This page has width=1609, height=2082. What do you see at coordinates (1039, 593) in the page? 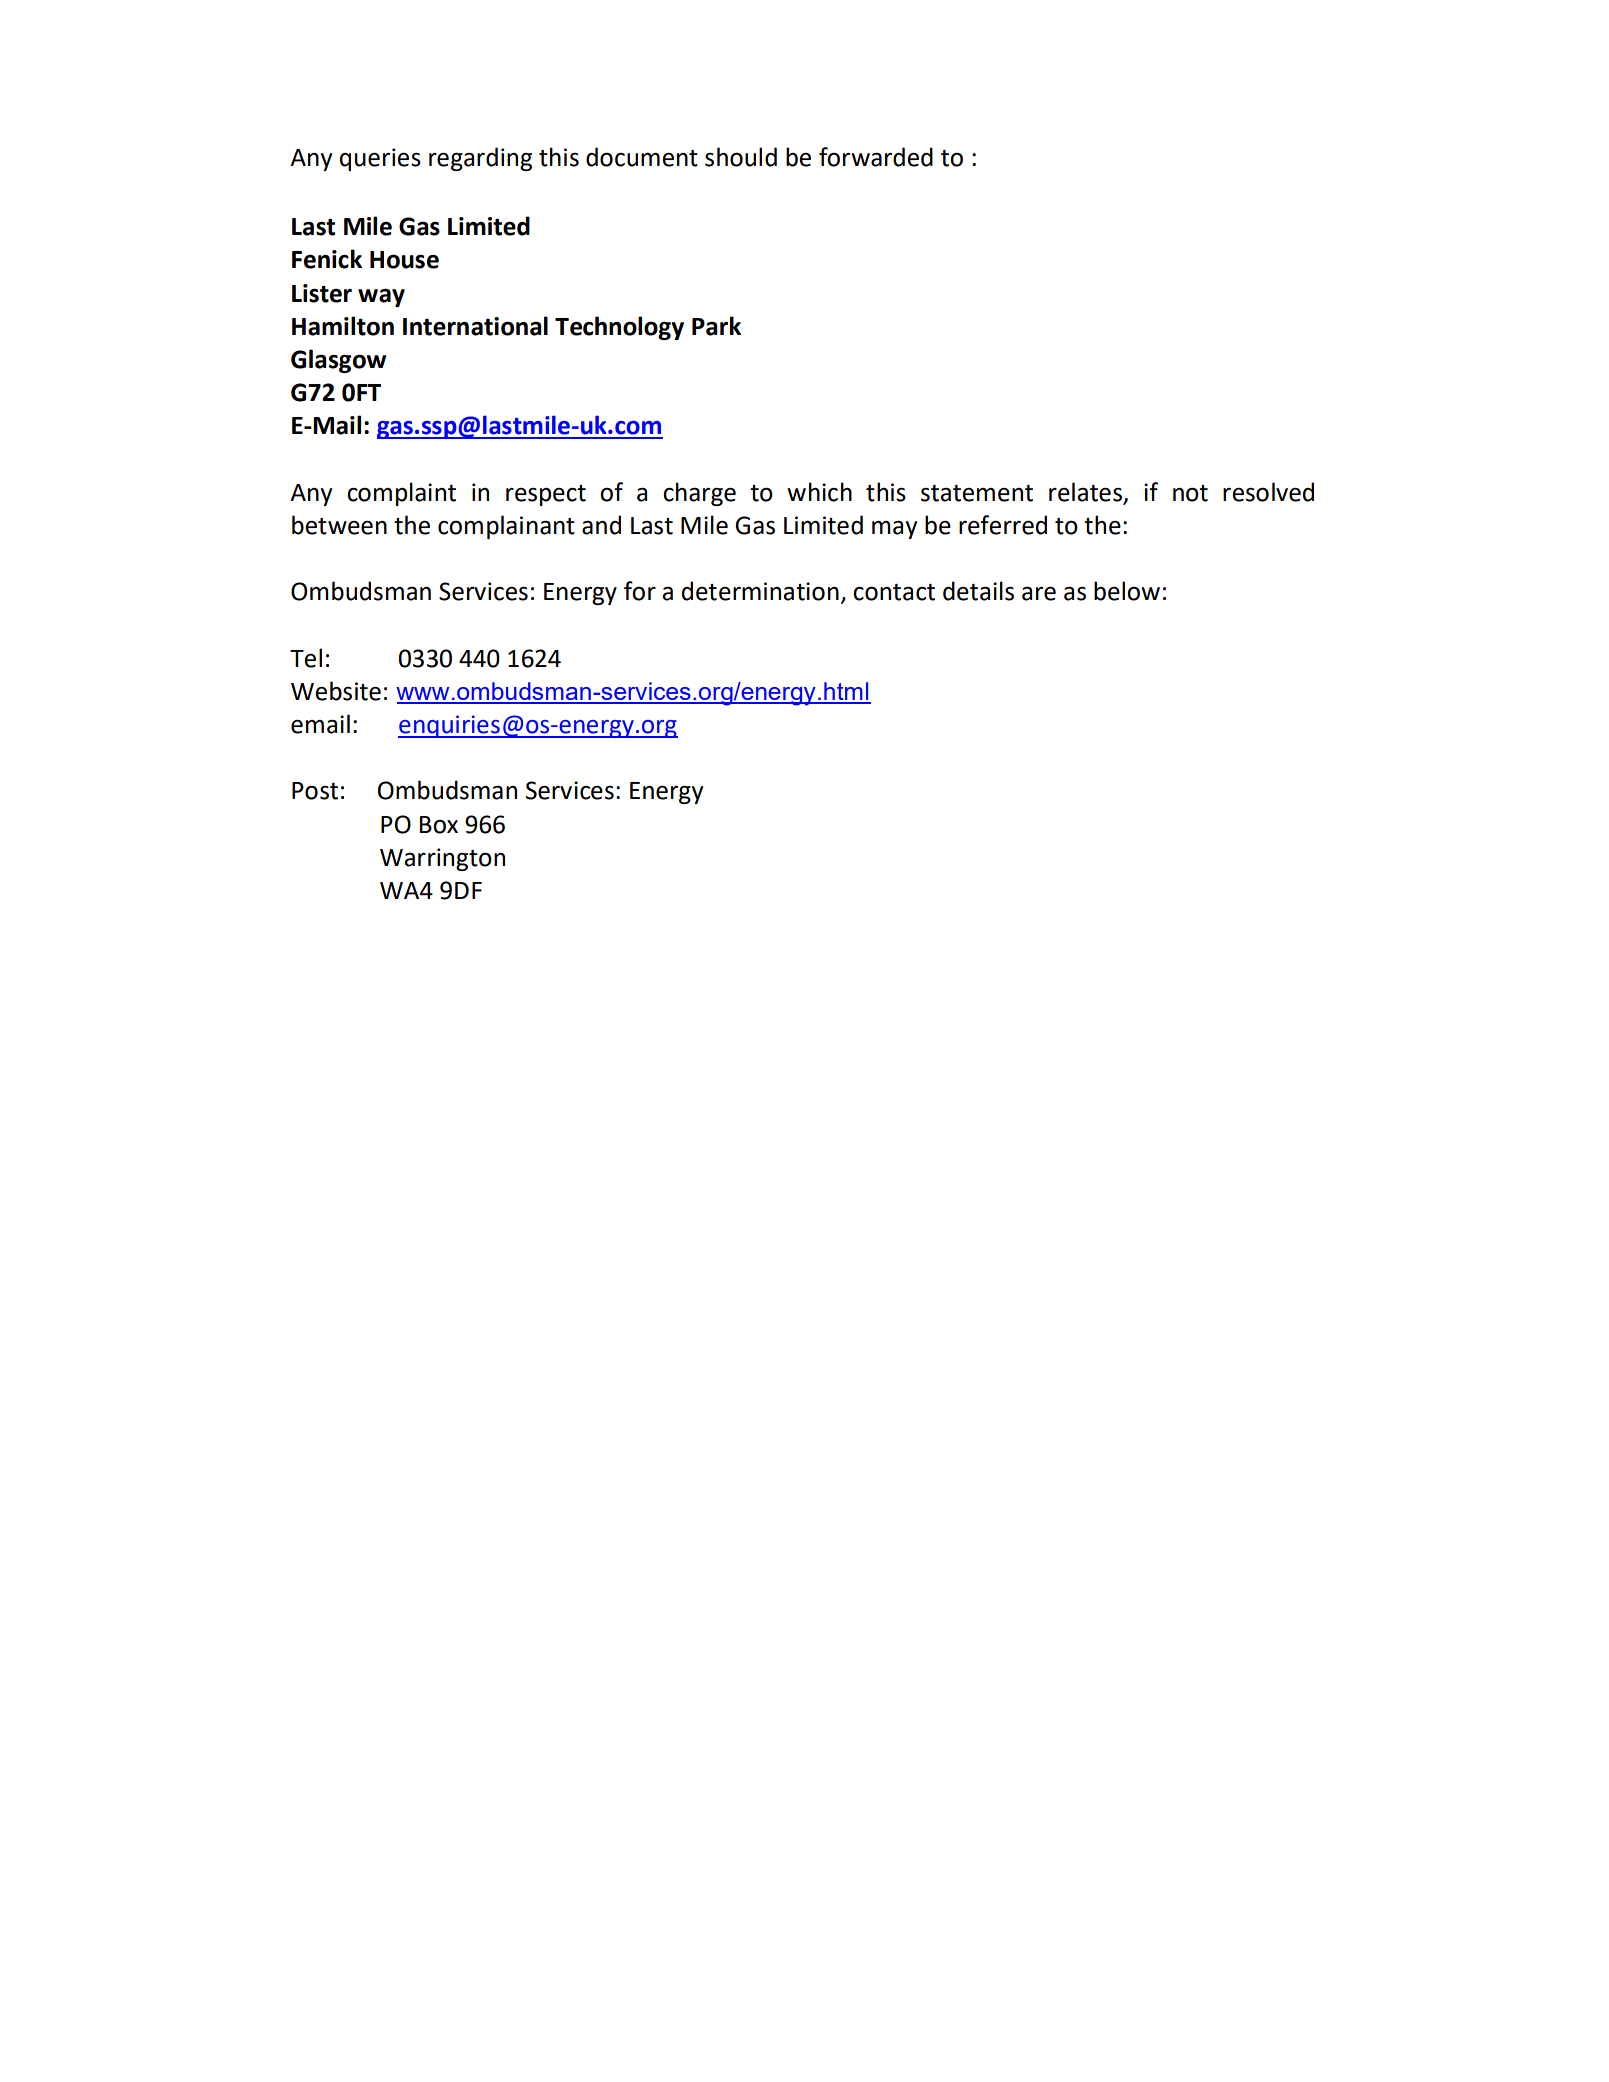
I see `are` at bounding box center [1039, 593].
